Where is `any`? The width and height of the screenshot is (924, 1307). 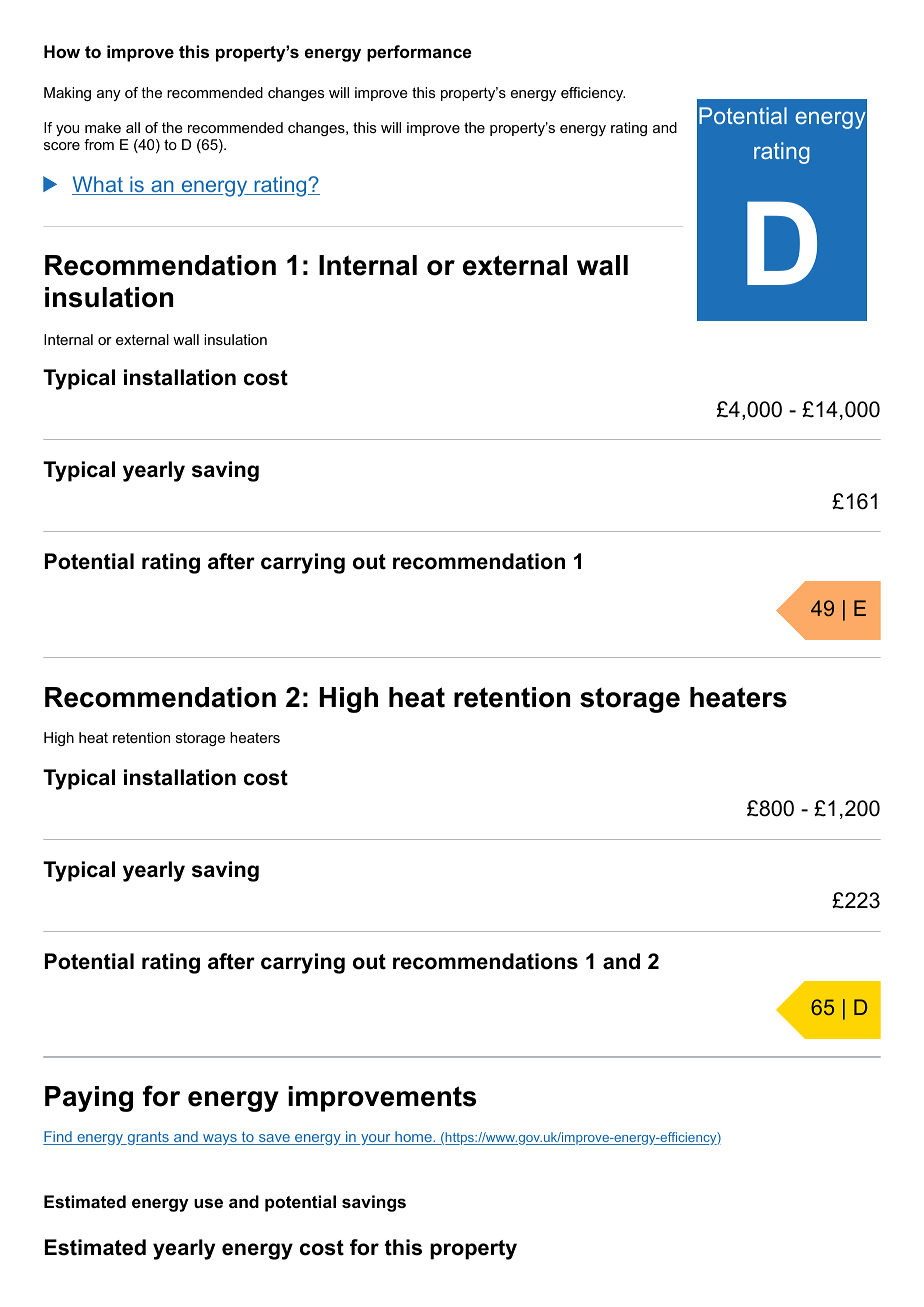 any is located at coordinates (109, 95).
